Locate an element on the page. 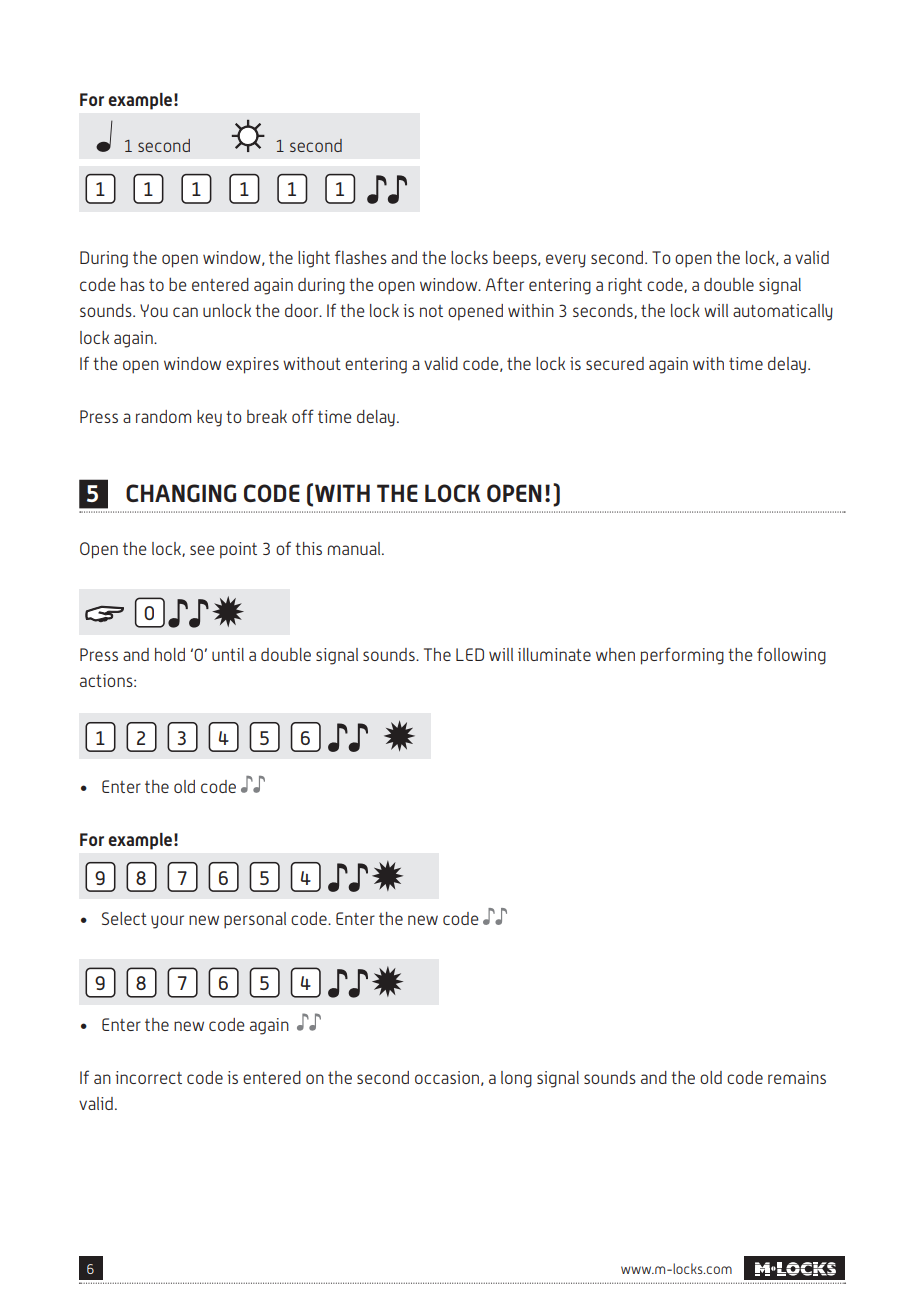 This page has width=924, height=1311. After is located at coordinates (505, 284).
